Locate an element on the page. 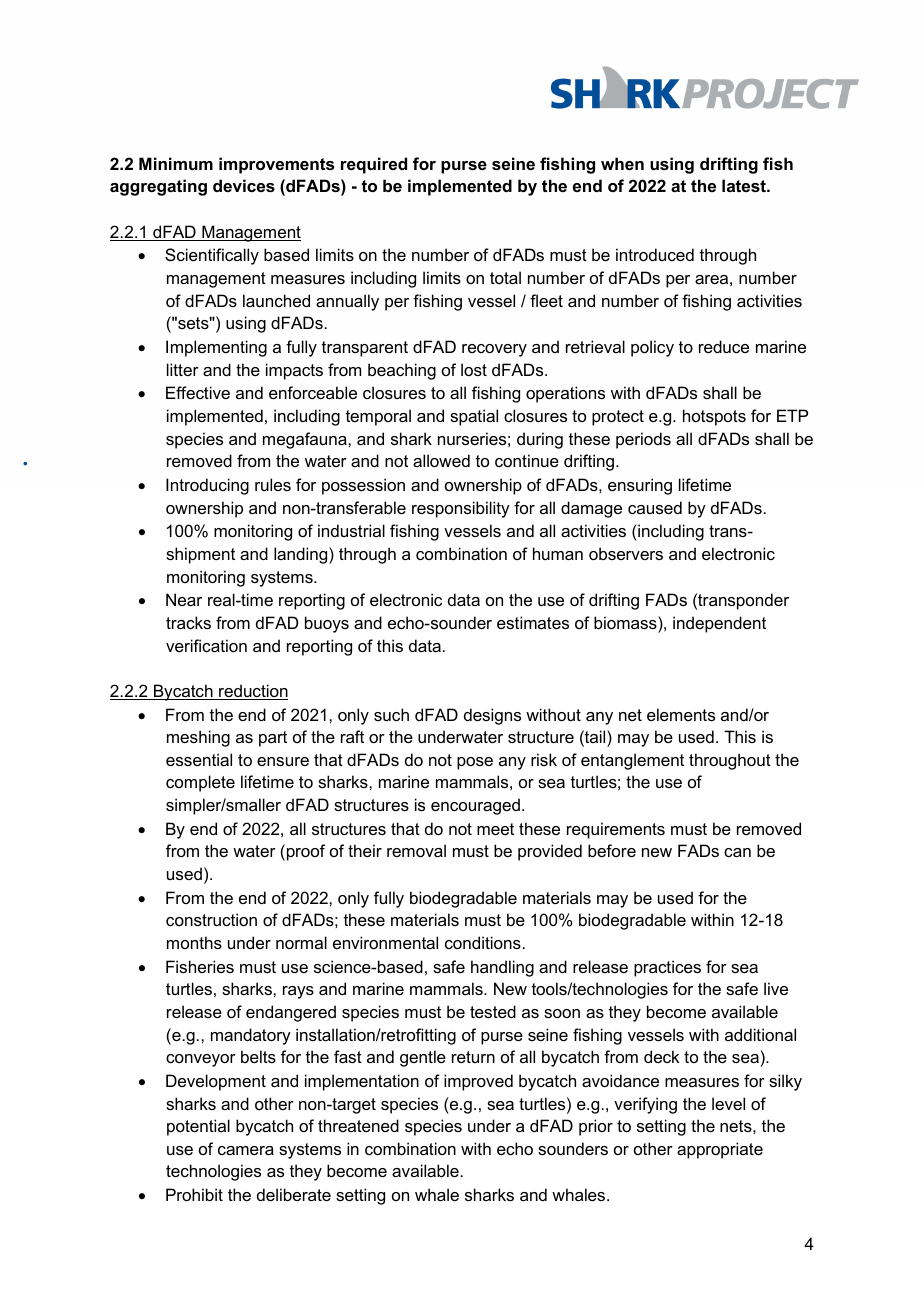 This page has width=924, height=1309. complete is located at coordinates (200, 783).
